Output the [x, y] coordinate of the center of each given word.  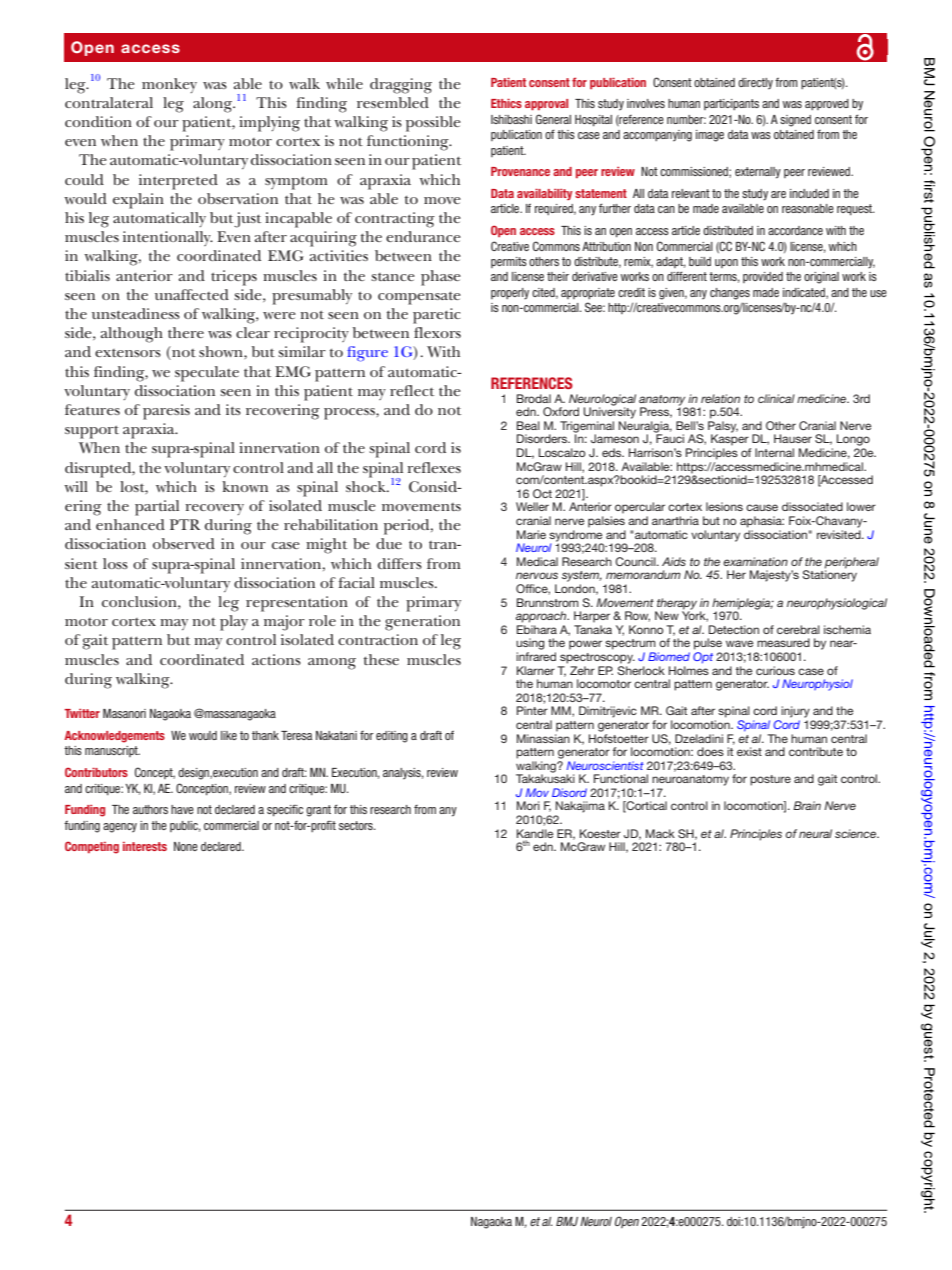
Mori [528, 805]
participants [731, 104]
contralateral [109, 102]
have [182, 809]
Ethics [506, 103]
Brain [807, 805]
